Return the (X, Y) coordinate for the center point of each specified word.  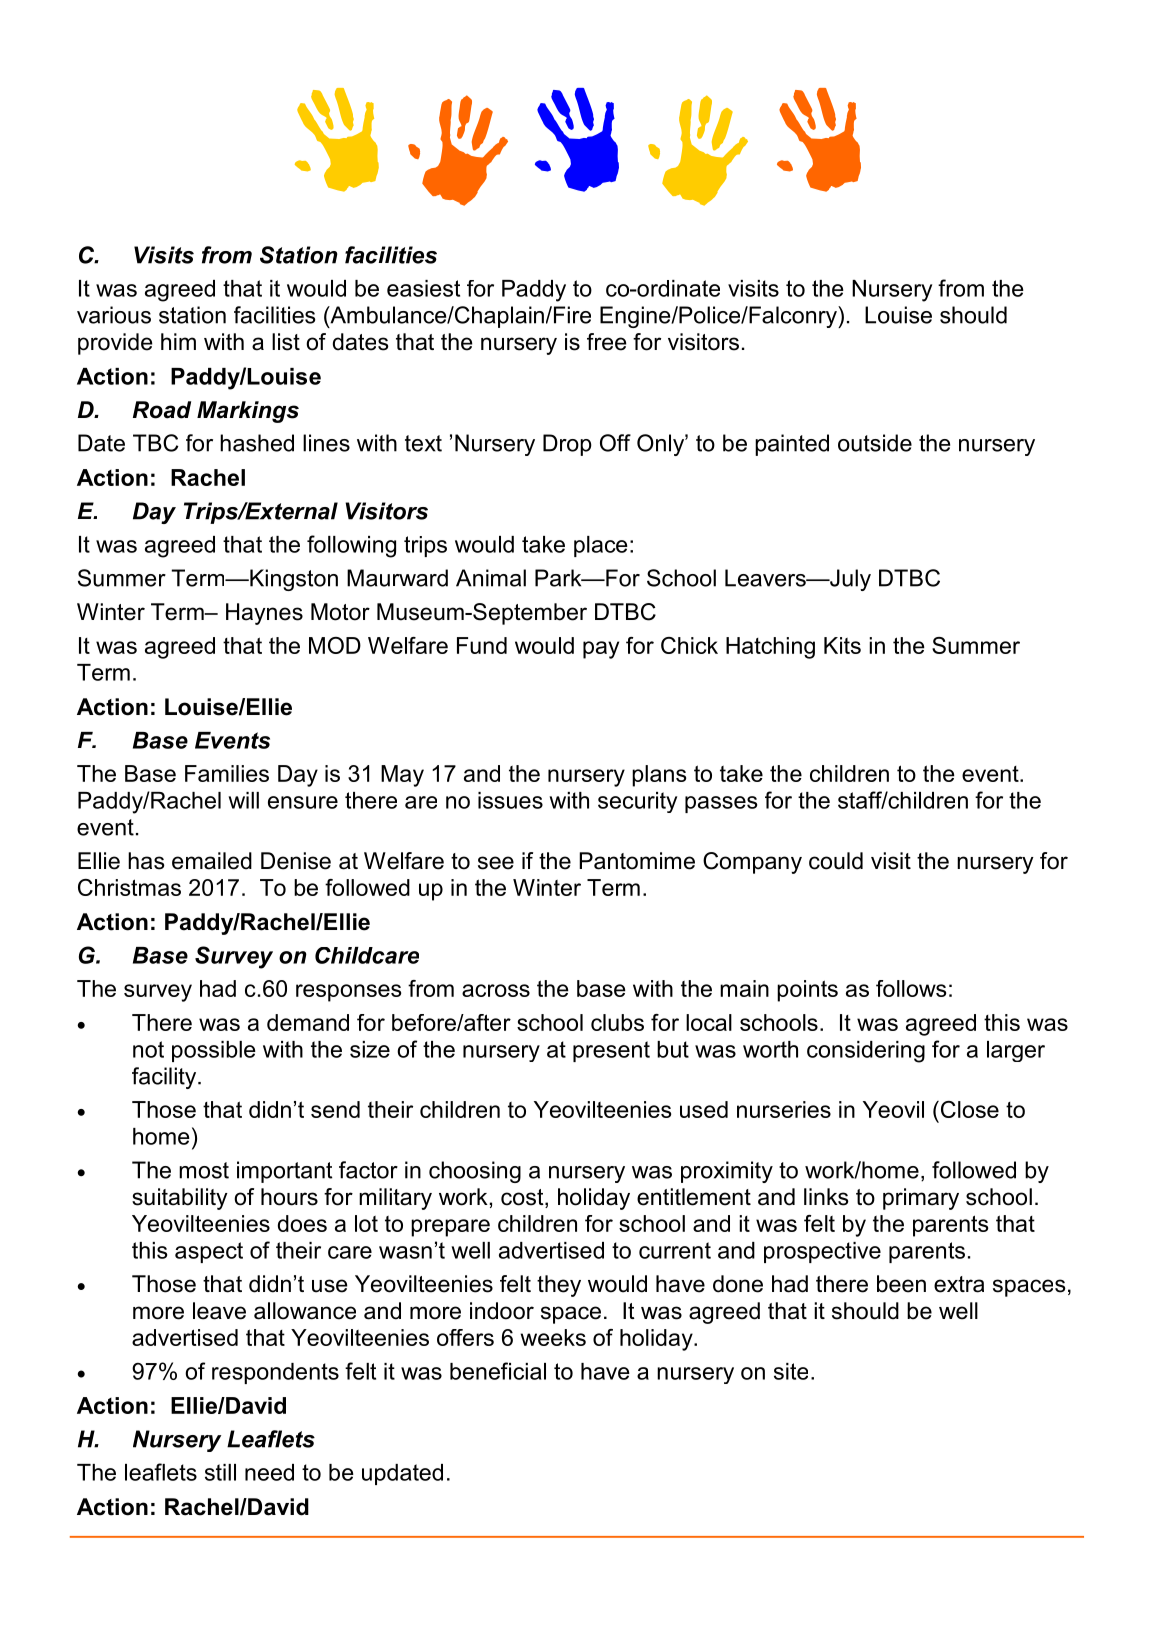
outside (875, 443)
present (611, 1051)
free (606, 342)
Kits (842, 645)
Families (227, 773)
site (791, 1371)
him (178, 341)
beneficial (498, 1371)
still (220, 1472)
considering (866, 1052)
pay (601, 650)
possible (214, 1051)
